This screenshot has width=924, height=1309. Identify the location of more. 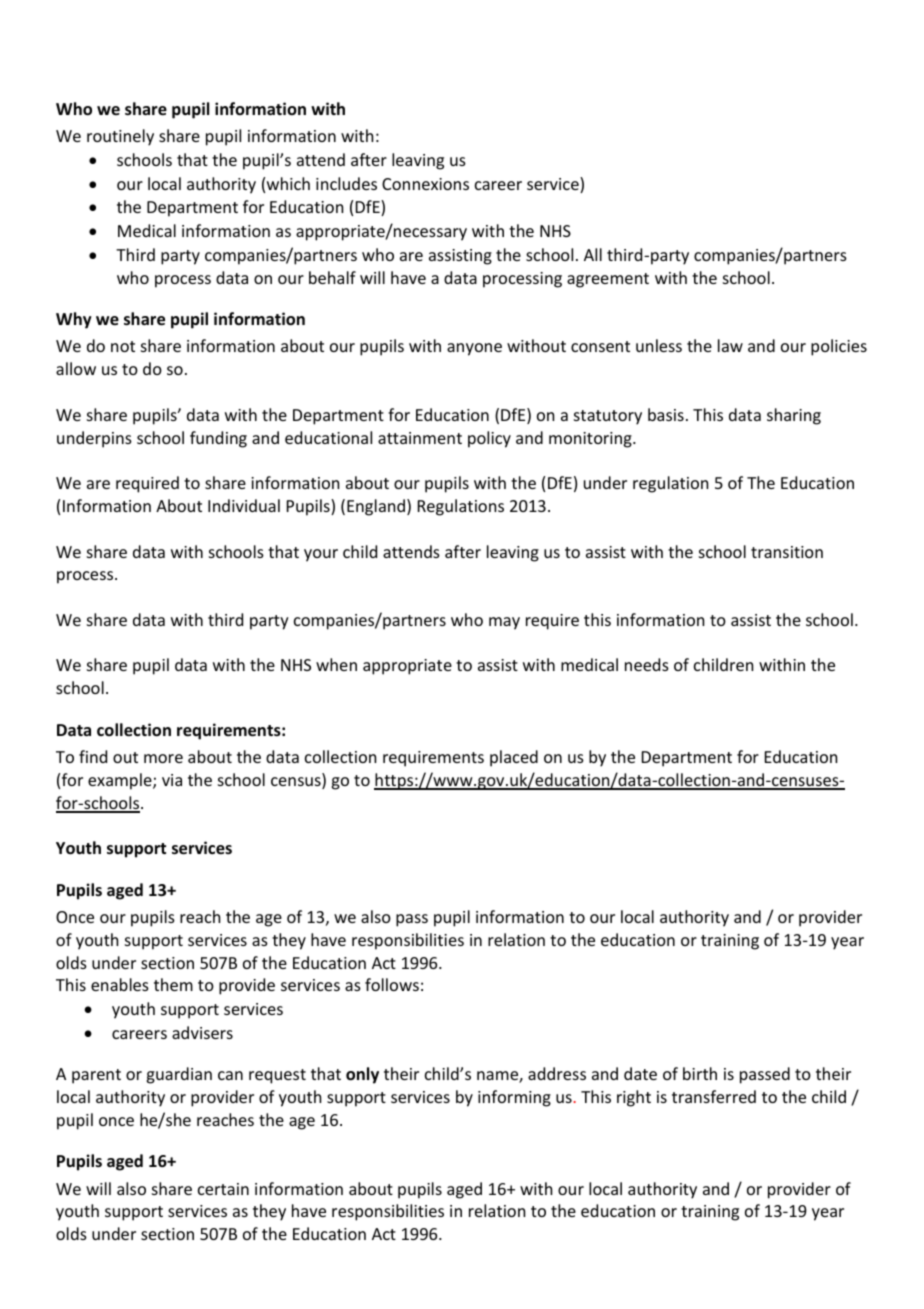
(163, 758).
